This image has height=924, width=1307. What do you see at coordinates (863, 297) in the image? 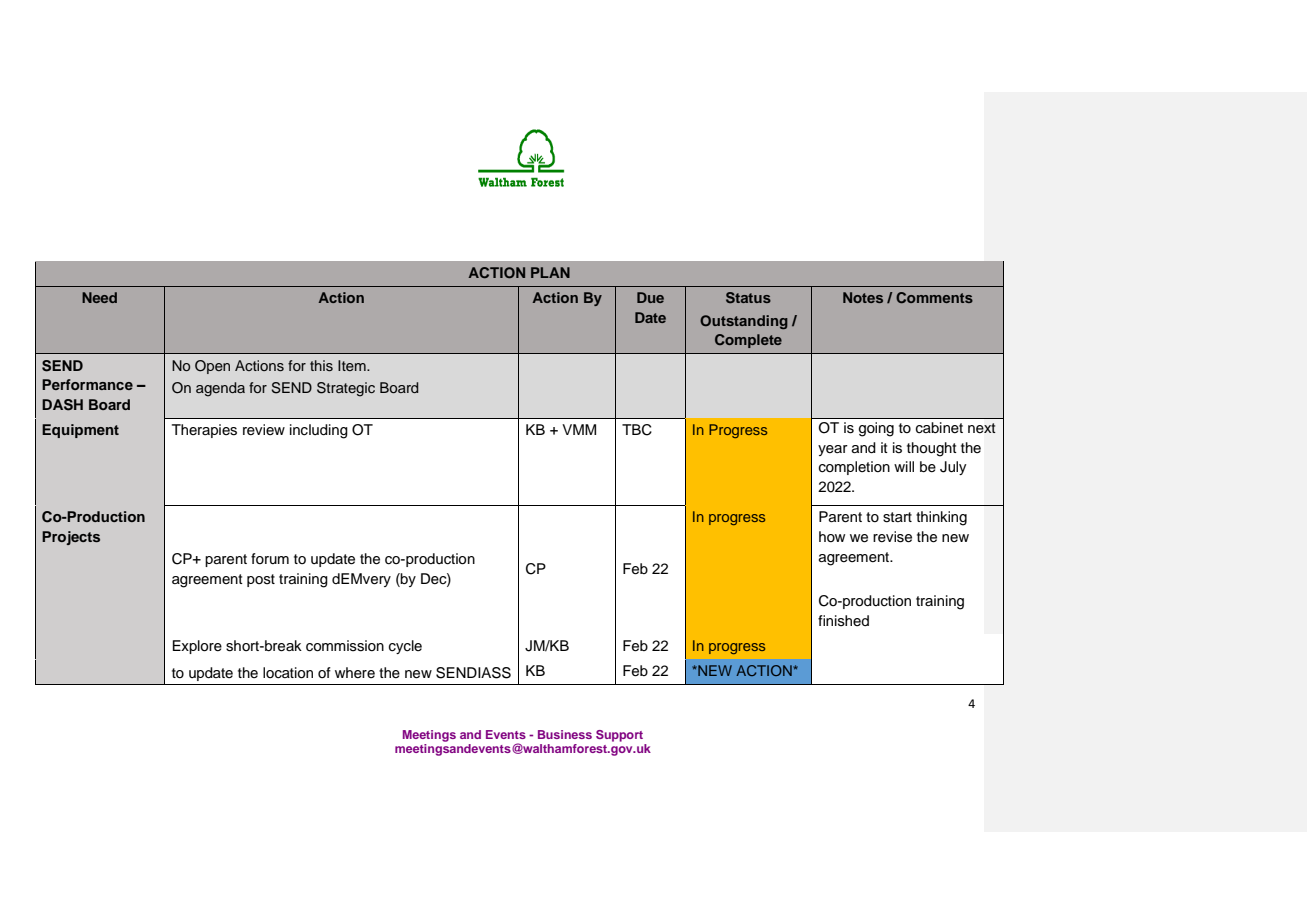
I see `Notes` at bounding box center [863, 297].
